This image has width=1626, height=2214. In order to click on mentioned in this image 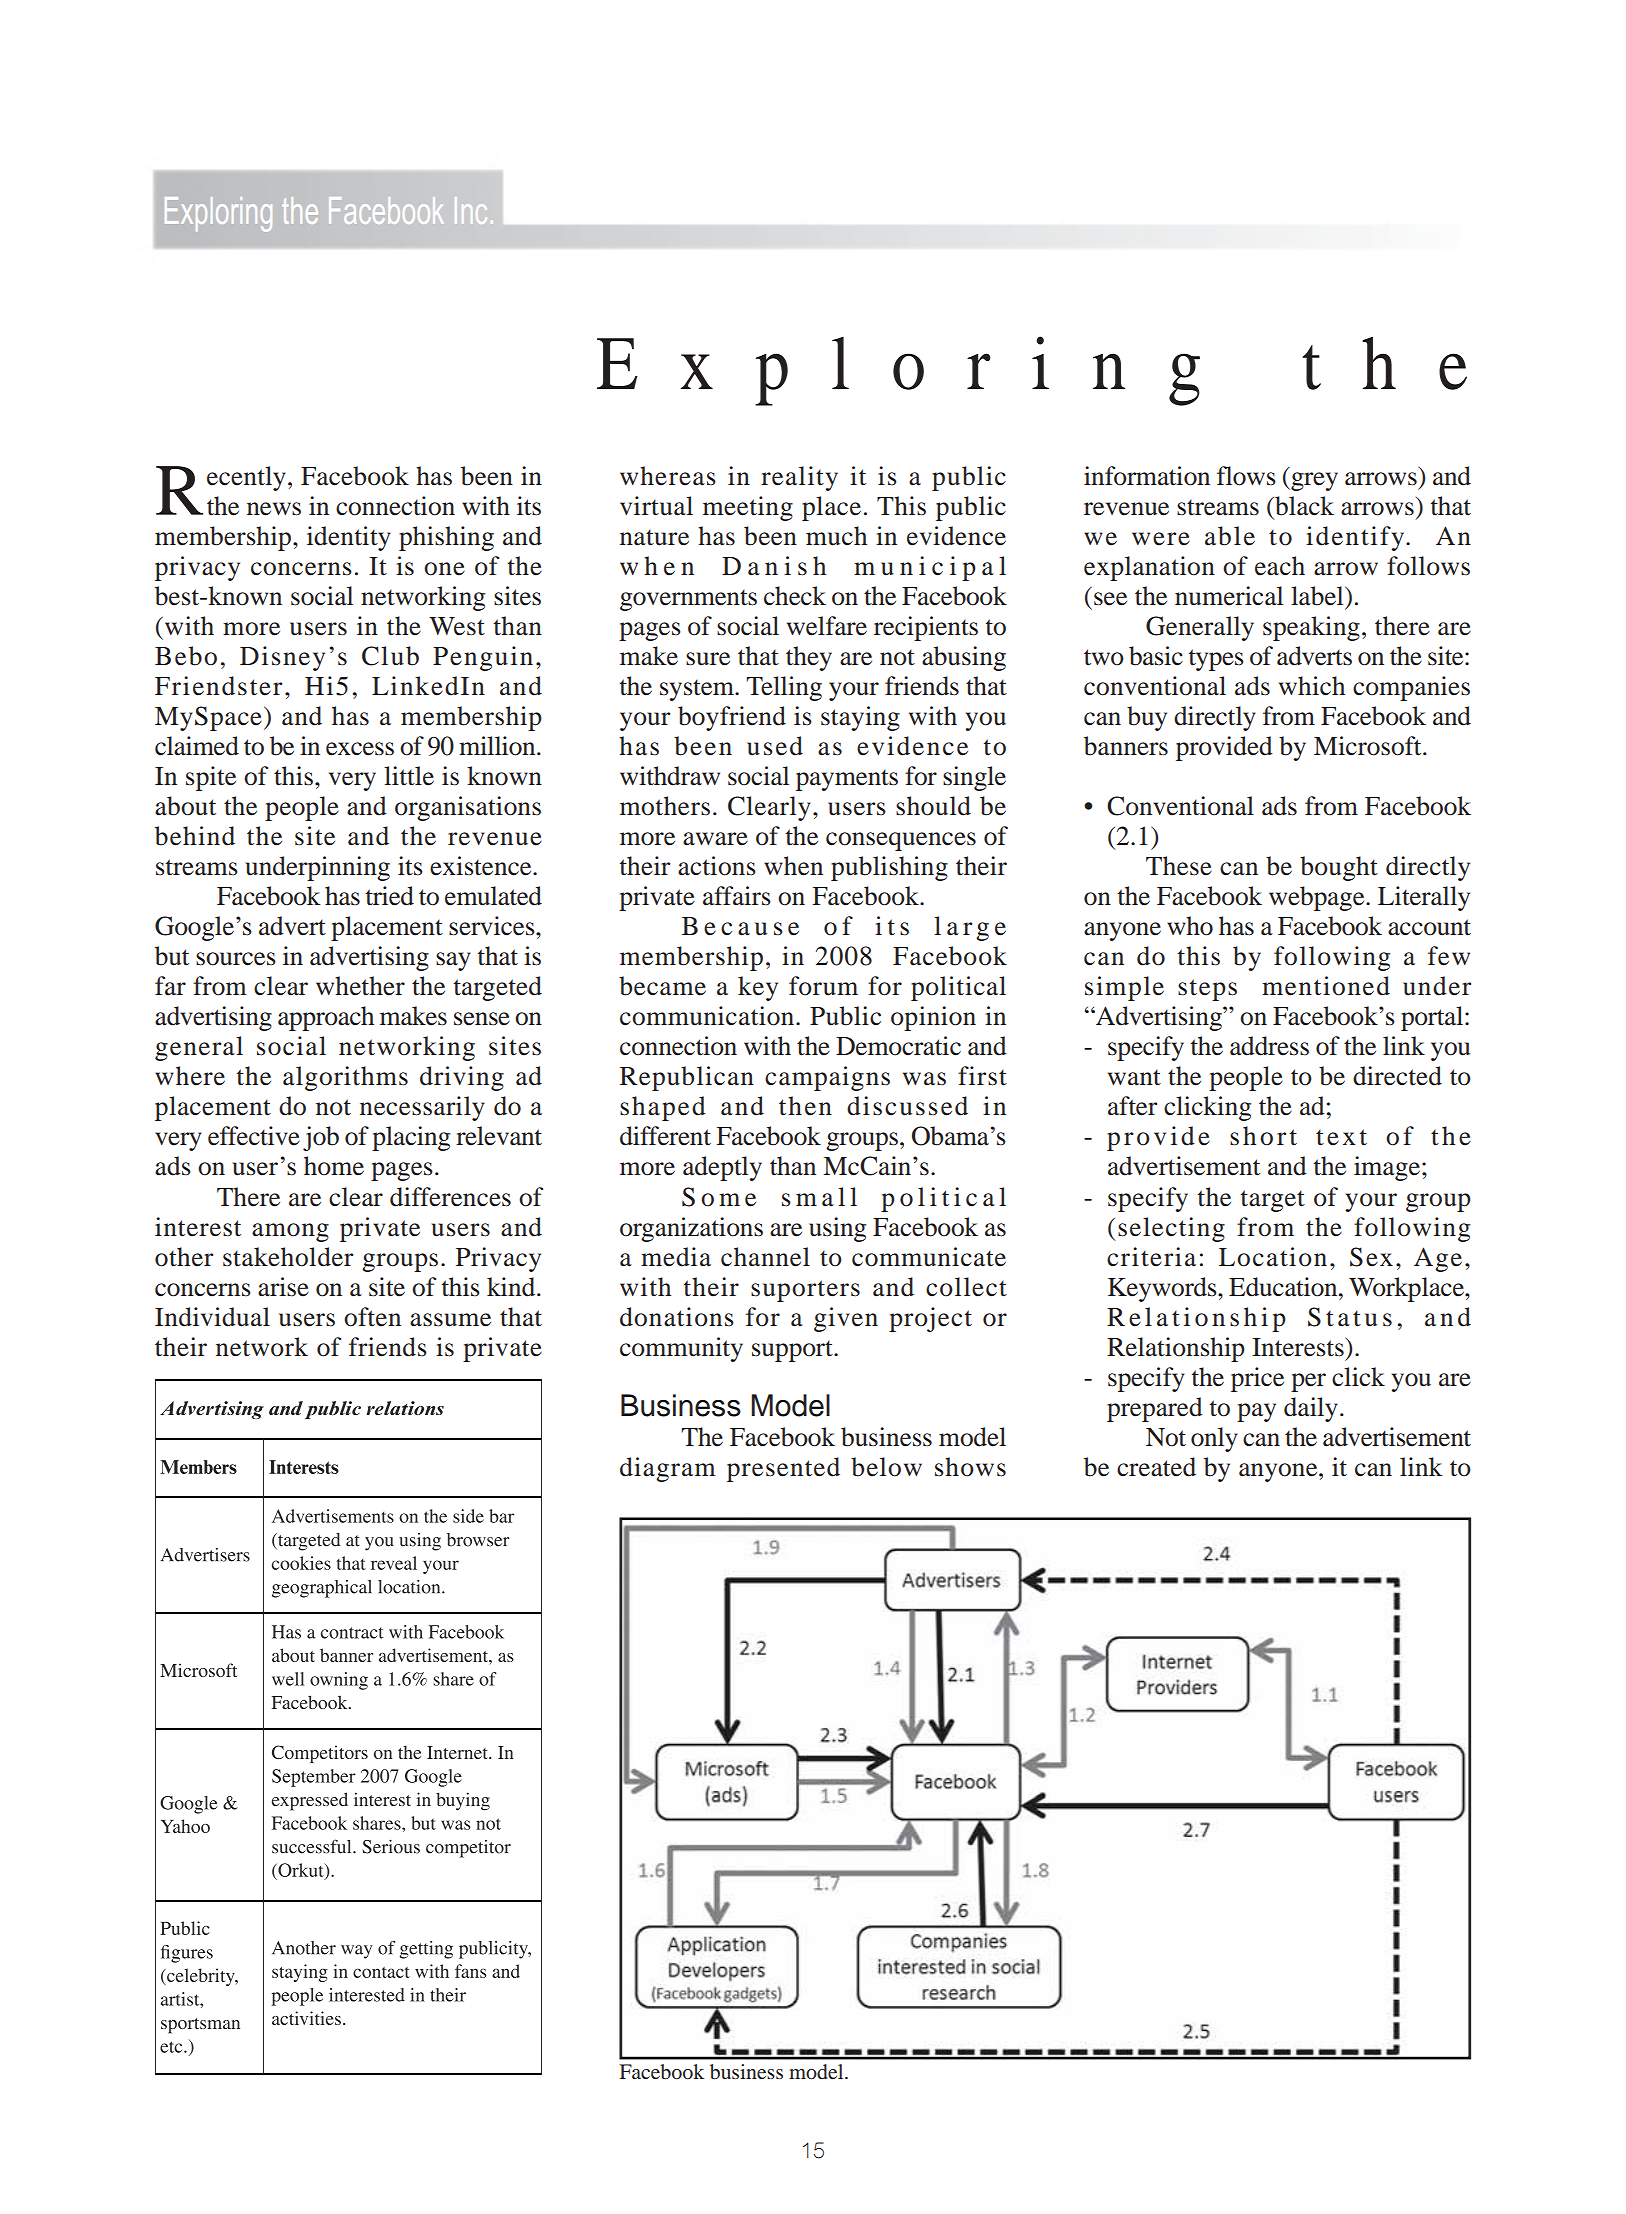, I will do `click(1326, 986)`.
